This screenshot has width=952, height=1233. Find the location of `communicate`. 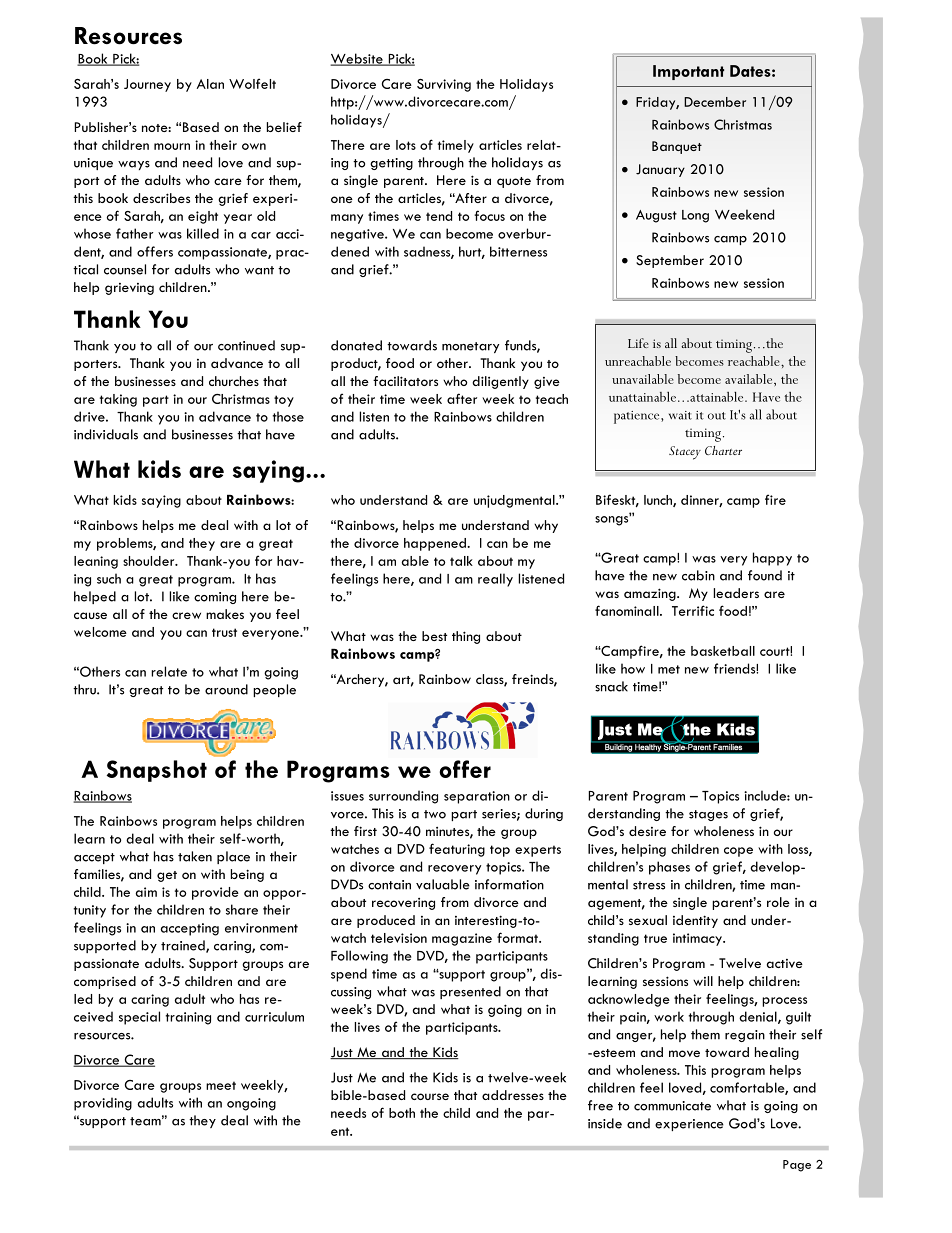

communicate is located at coordinates (672, 1106).
